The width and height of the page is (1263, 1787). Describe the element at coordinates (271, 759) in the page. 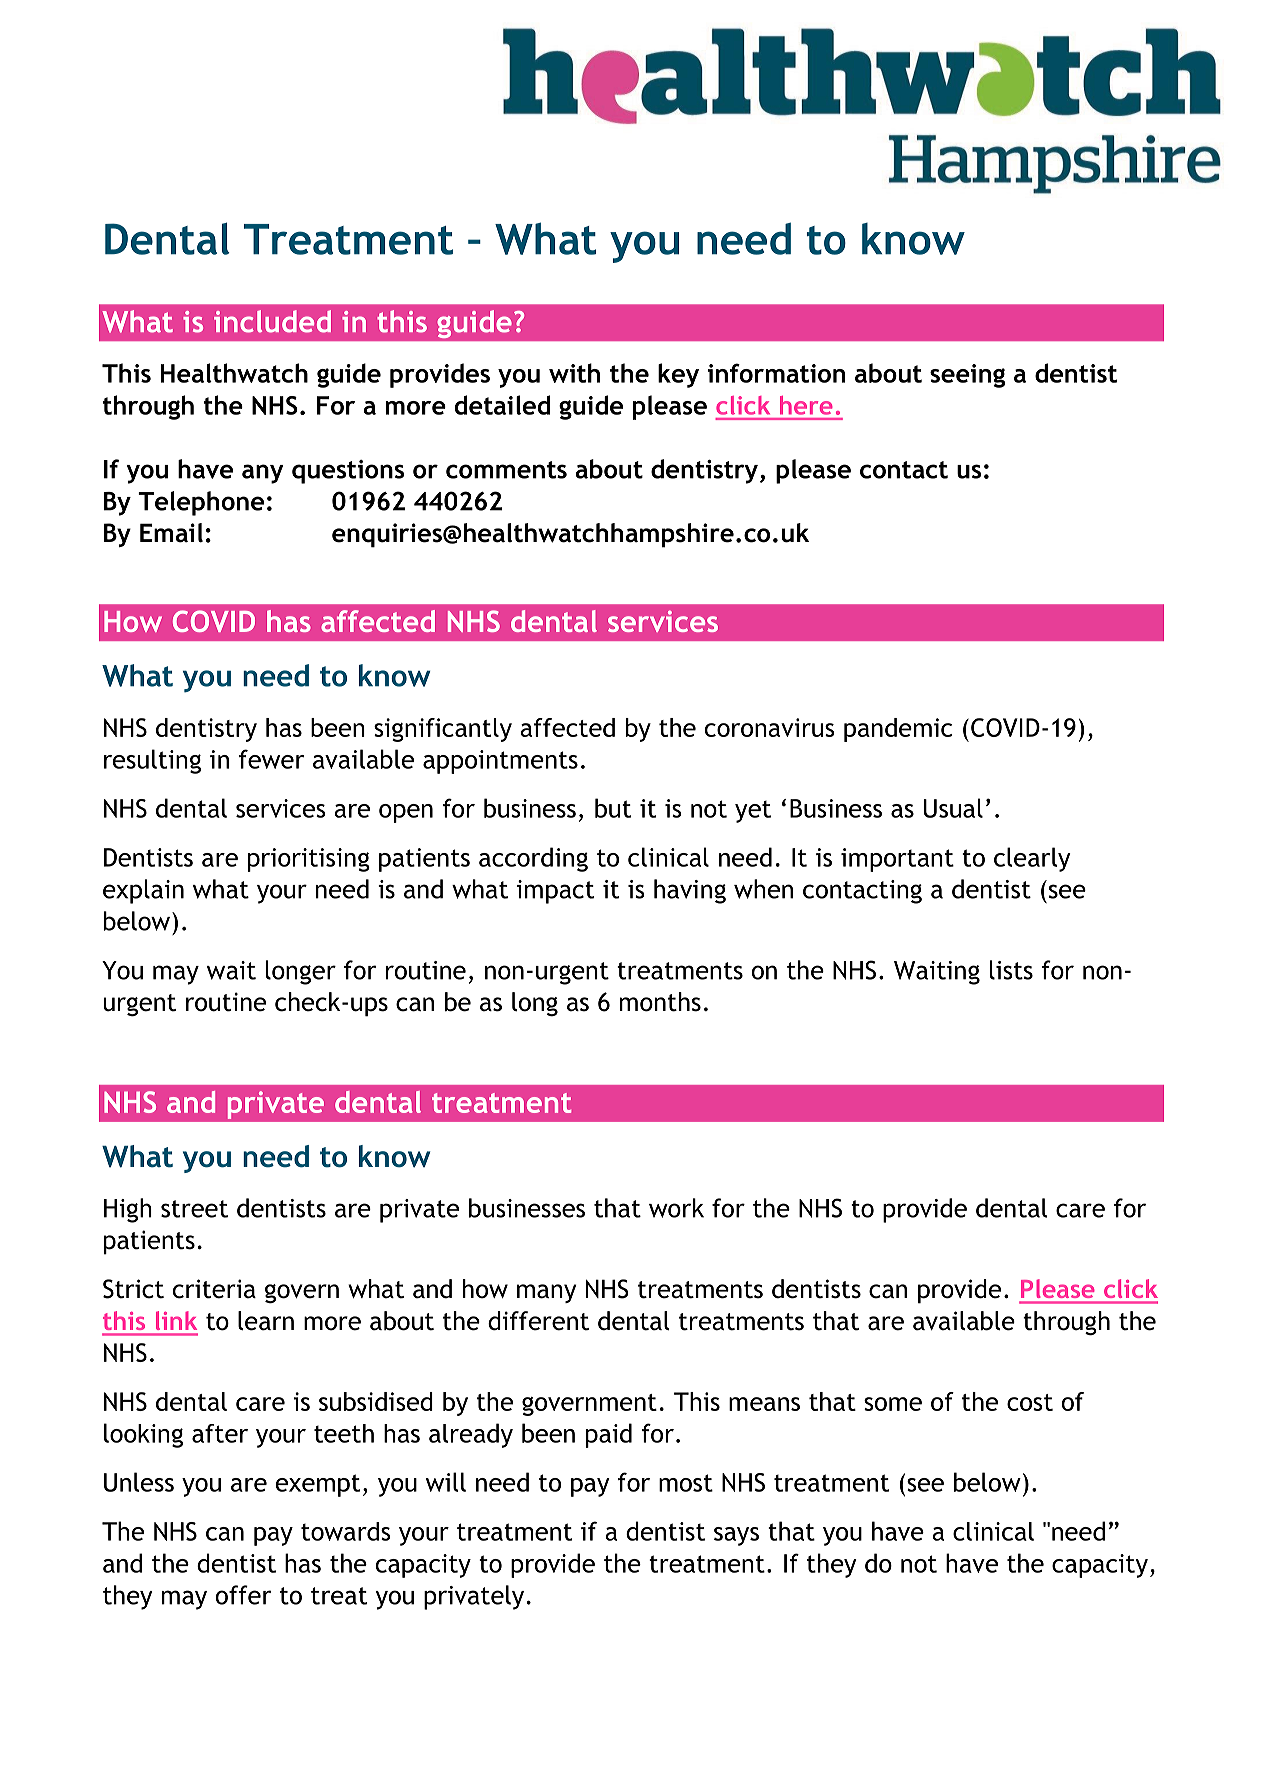

I see `fewer` at that location.
